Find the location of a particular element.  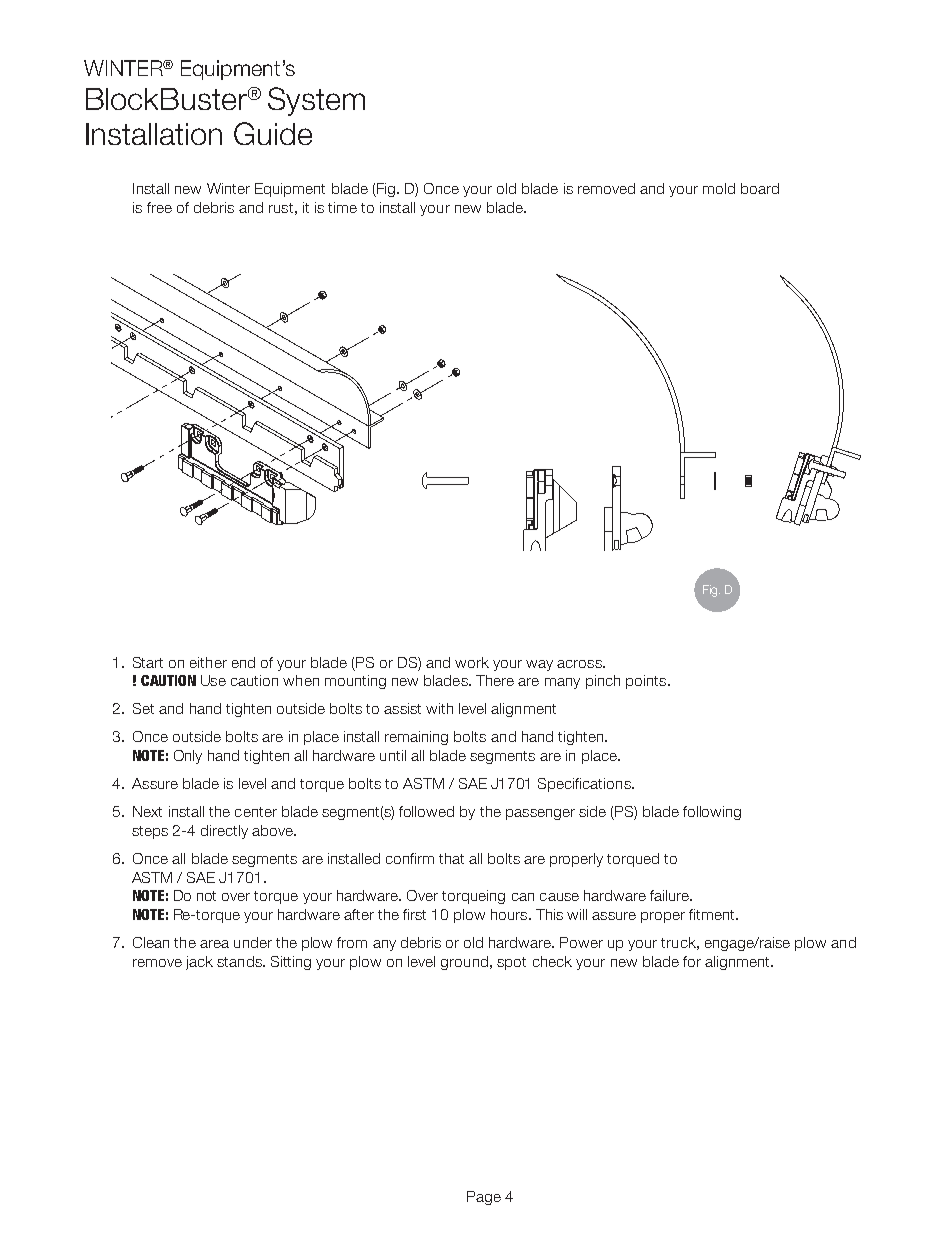

jack is located at coordinates (199, 963).
